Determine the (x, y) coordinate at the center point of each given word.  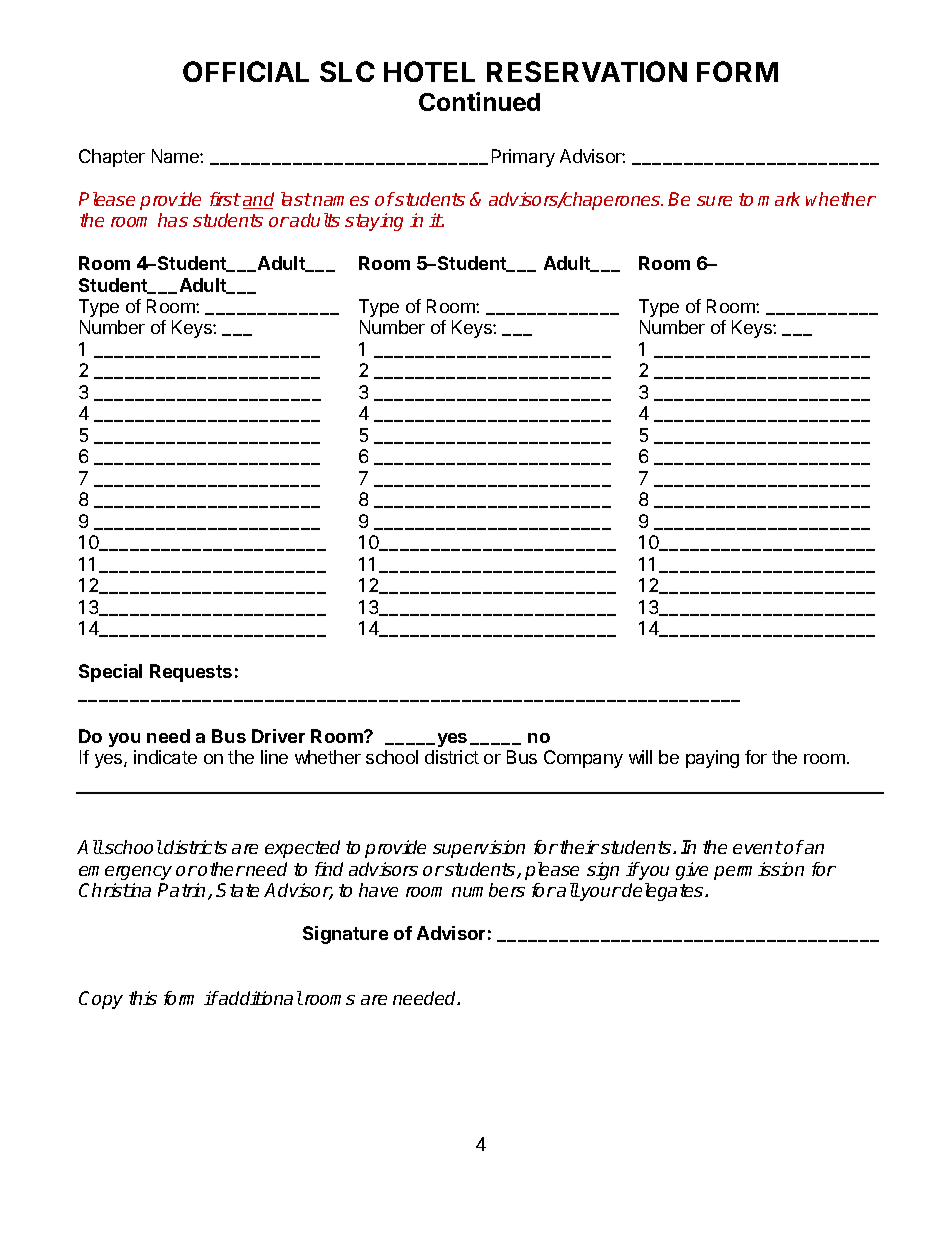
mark (779, 199)
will (640, 757)
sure (714, 201)
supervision (479, 849)
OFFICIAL (246, 71)
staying (374, 222)
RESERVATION (587, 71)
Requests (191, 673)
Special (110, 673)
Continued (479, 101)
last (296, 199)
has (173, 220)
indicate (165, 757)
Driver (278, 736)
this (143, 998)
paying (712, 759)
